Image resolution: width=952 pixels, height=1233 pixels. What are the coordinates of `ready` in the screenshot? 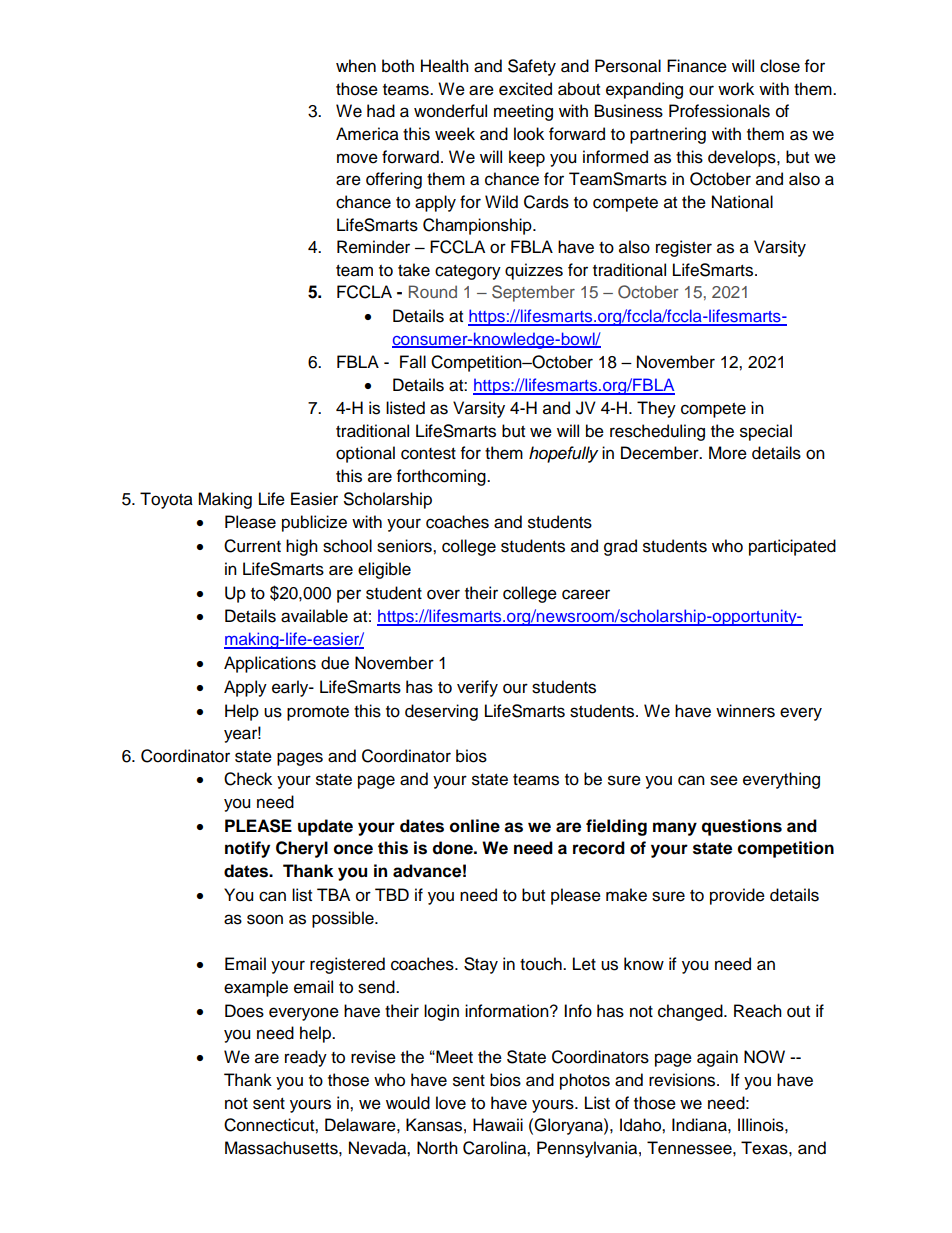 It's located at (306, 1058).
